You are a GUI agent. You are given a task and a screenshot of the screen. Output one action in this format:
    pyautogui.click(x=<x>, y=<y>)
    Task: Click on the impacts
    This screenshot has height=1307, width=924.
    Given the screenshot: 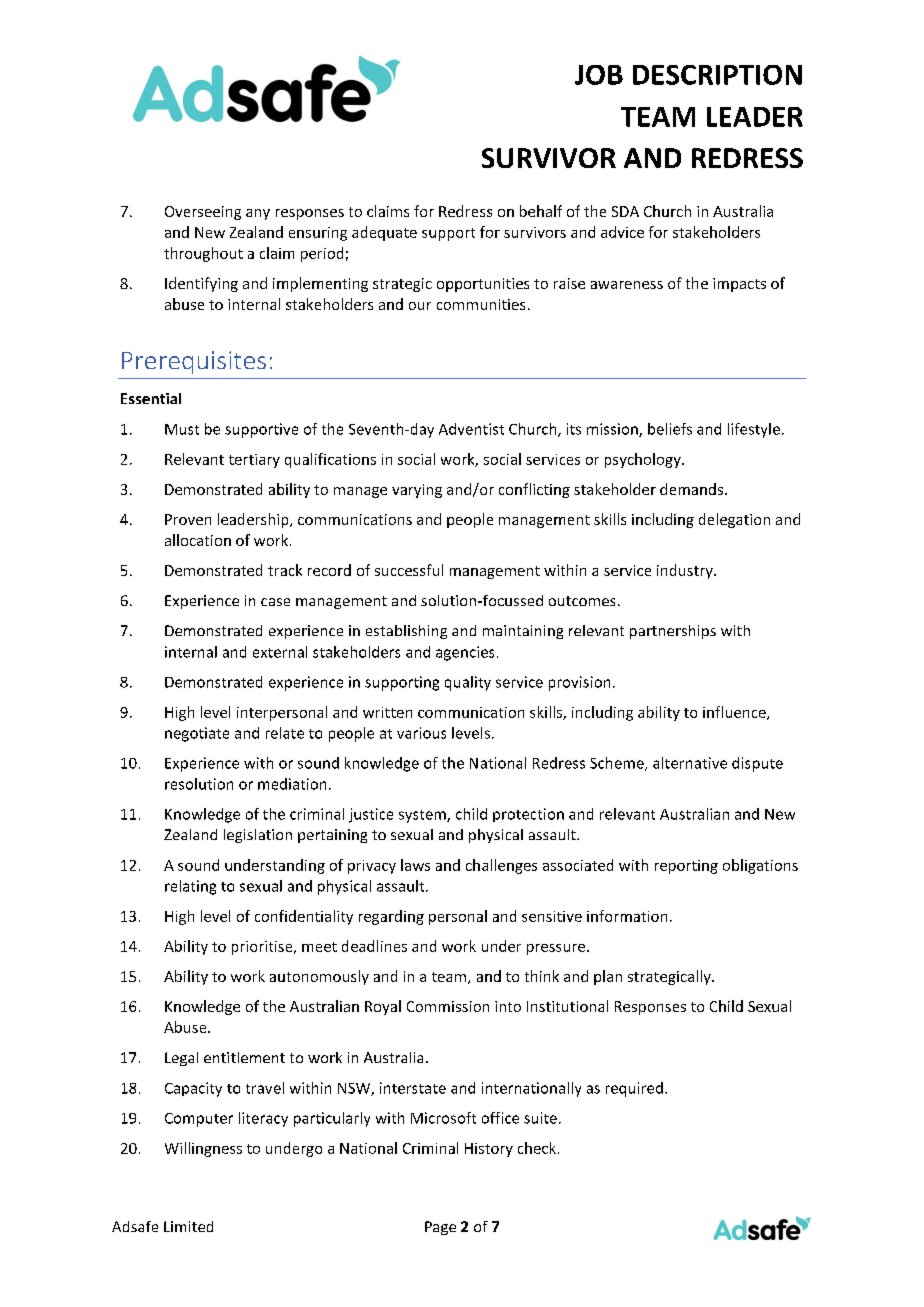 What is the action you would take?
    pyautogui.click(x=739, y=285)
